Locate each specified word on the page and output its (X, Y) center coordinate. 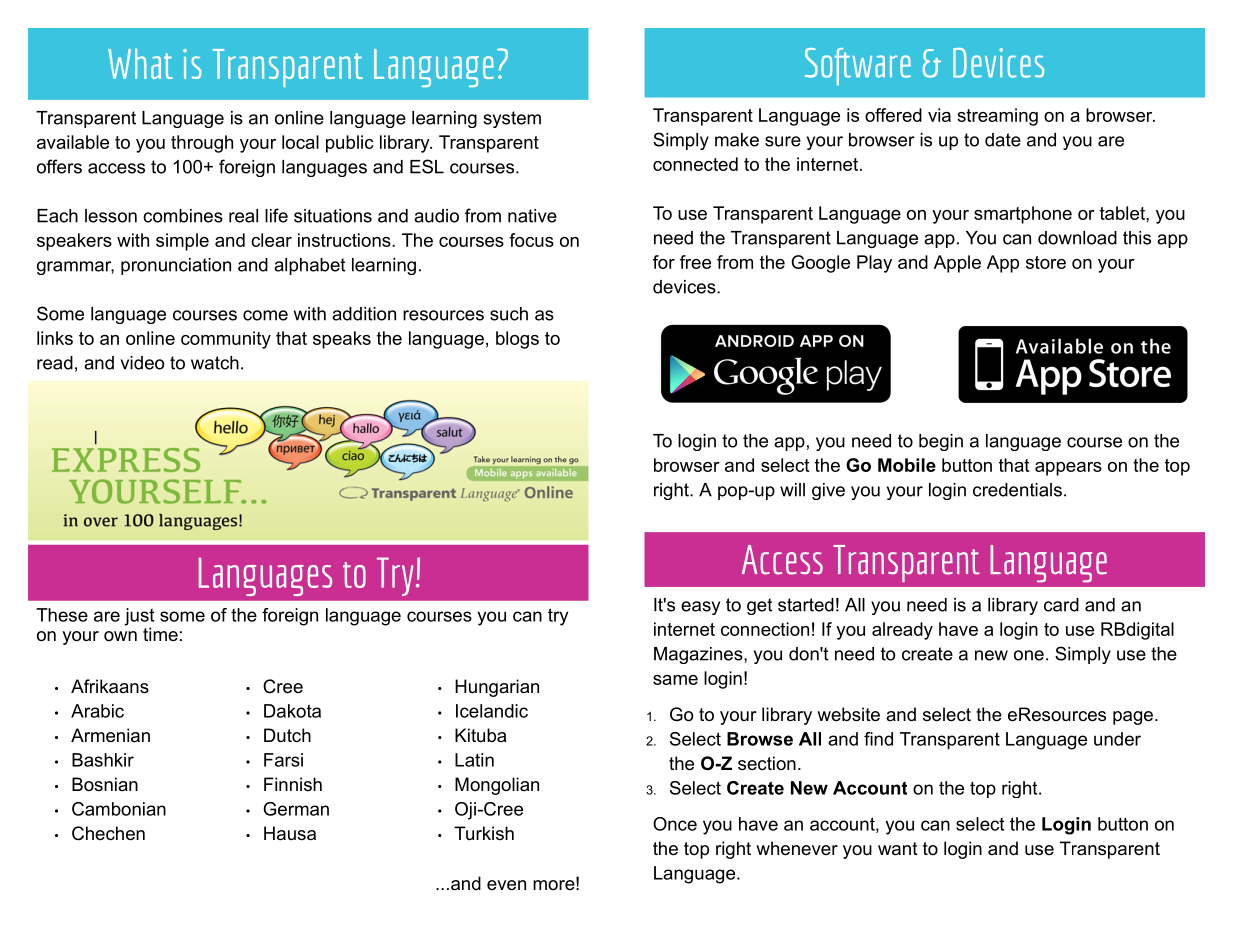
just (139, 618)
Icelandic (492, 711)
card (1061, 605)
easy (700, 608)
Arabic (97, 711)
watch (215, 363)
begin (941, 442)
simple (182, 242)
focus (531, 240)
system (512, 119)
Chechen (108, 833)
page (1133, 718)
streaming (997, 117)
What (140, 63)
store (1046, 262)
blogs (517, 340)
